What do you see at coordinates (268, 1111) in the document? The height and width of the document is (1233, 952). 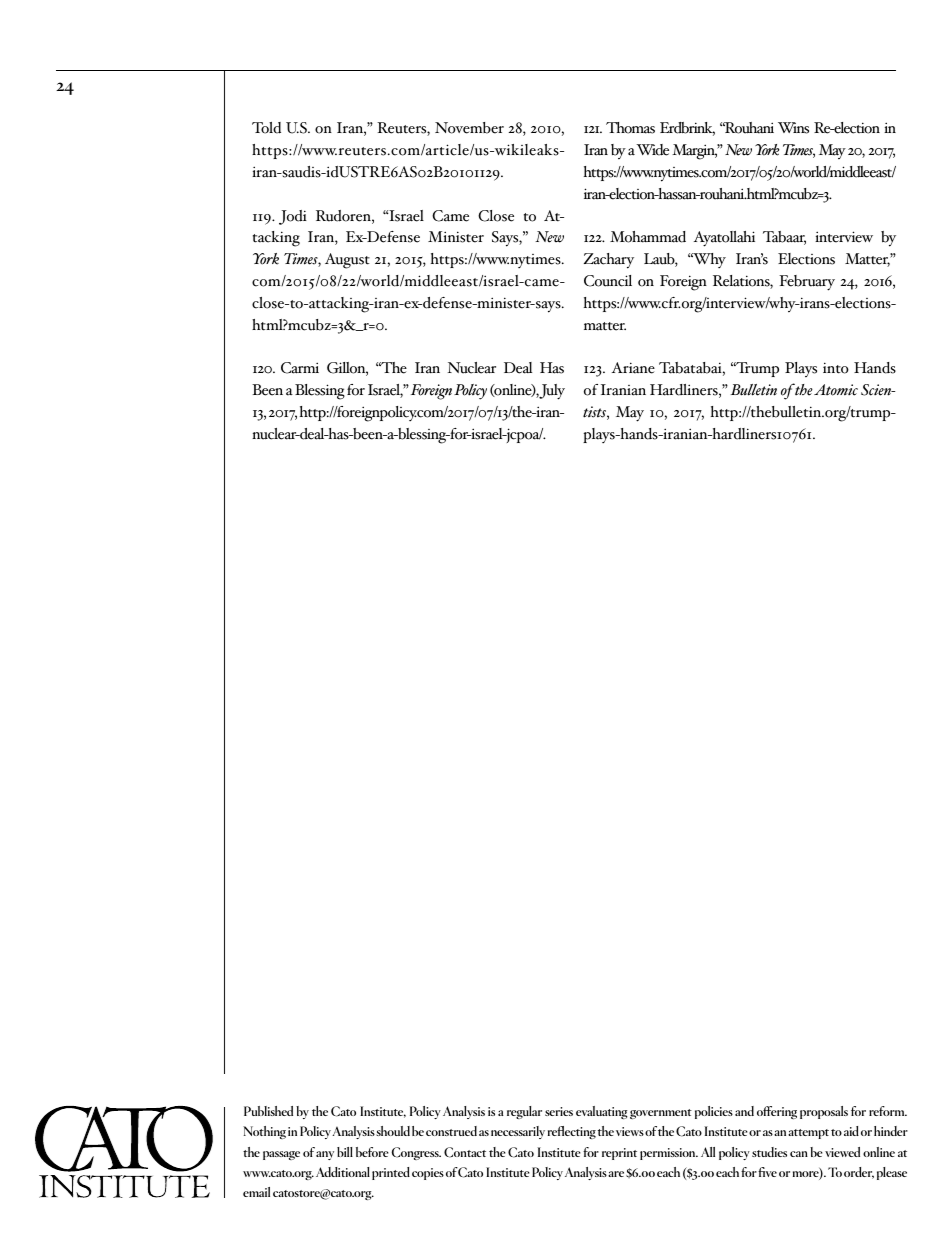 I see `Published` at bounding box center [268, 1111].
